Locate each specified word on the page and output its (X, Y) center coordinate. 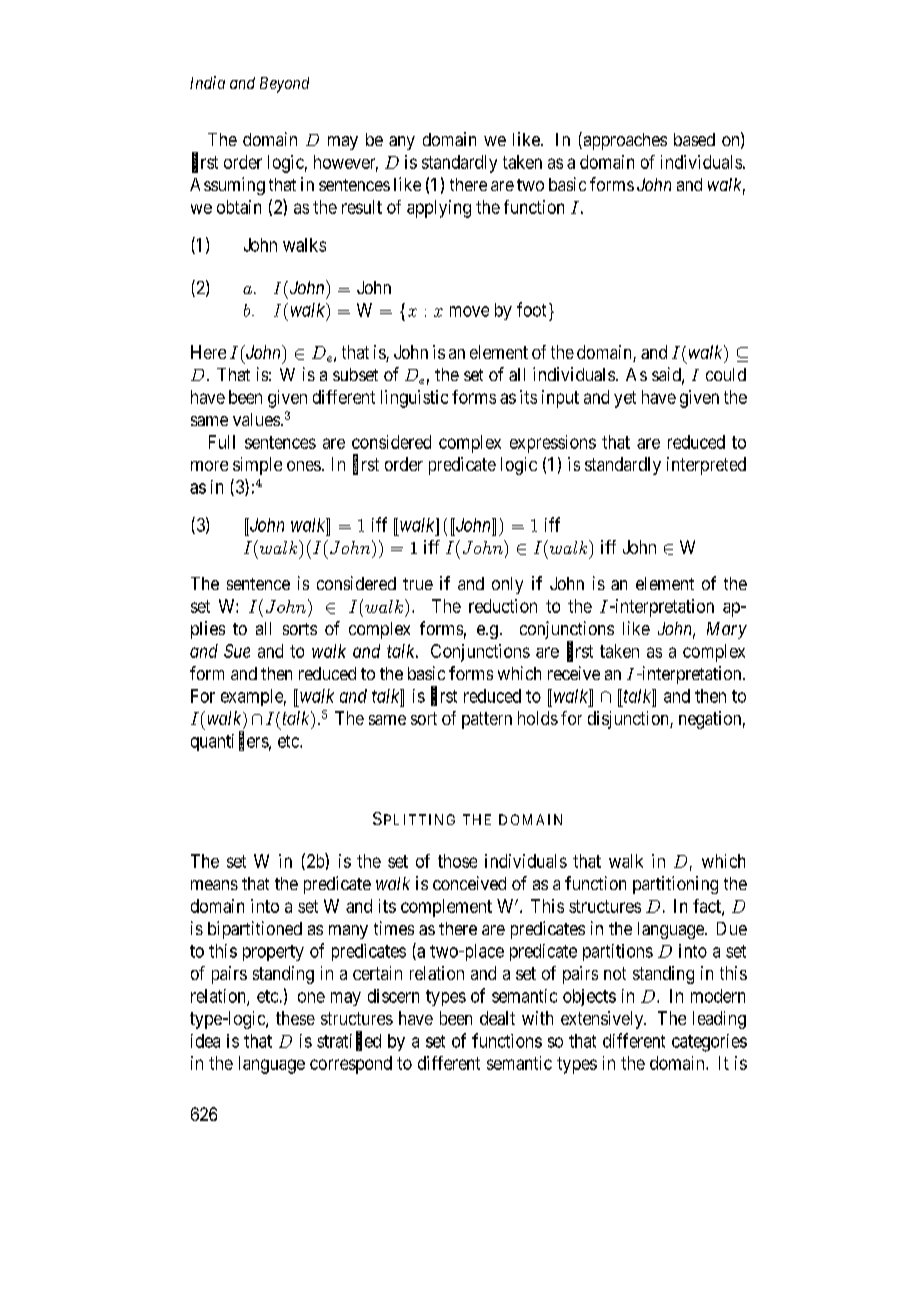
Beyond (284, 85)
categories (709, 1043)
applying (439, 209)
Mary (727, 630)
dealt (497, 1018)
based (694, 139)
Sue (237, 651)
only (507, 585)
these (295, 1018)
